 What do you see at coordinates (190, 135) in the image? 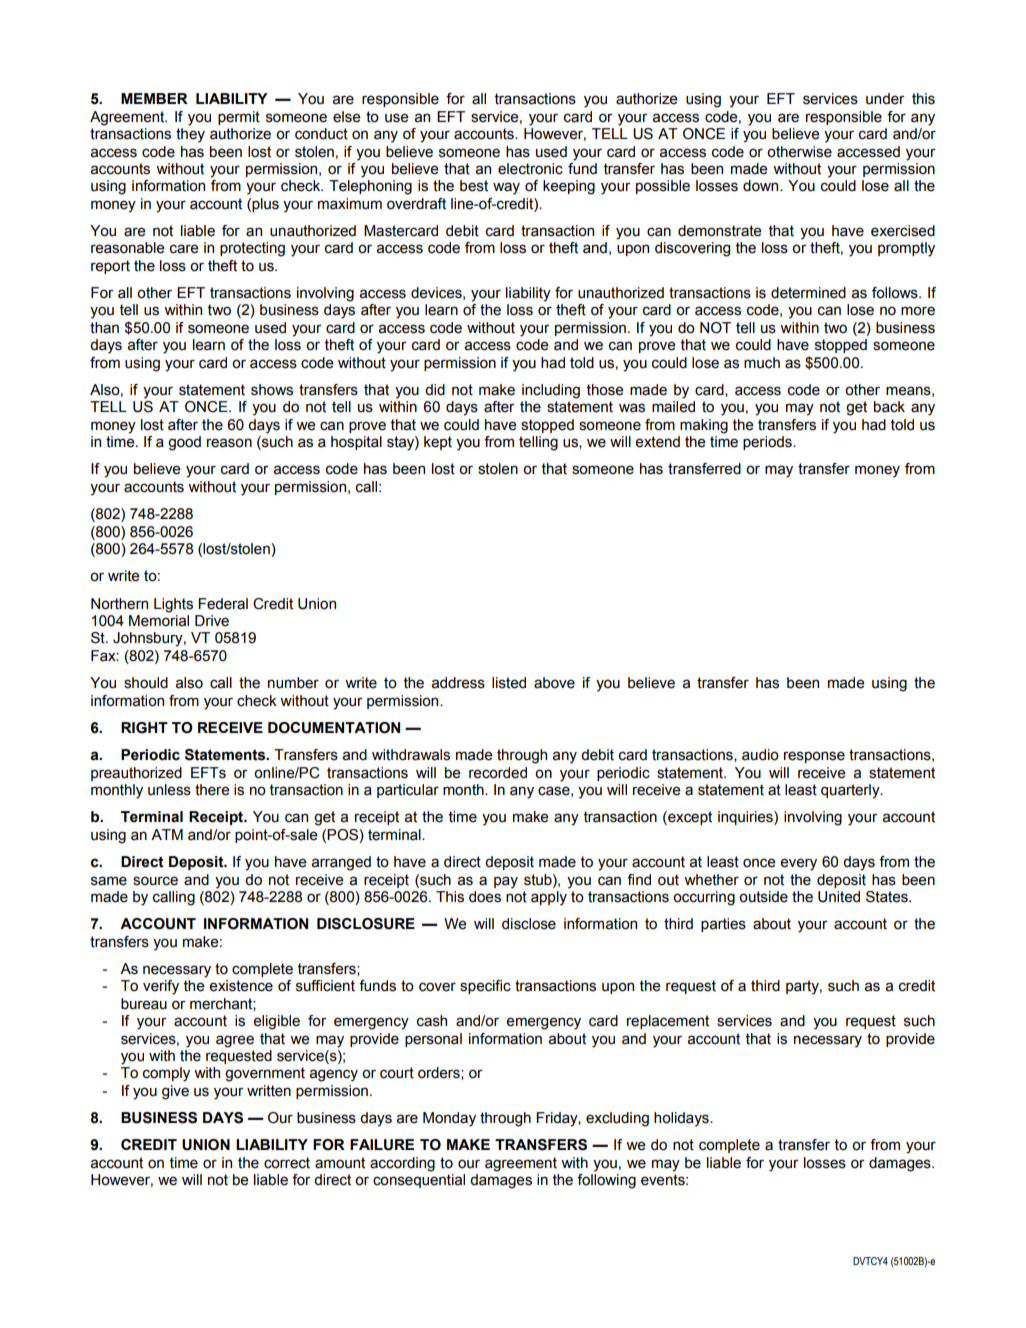
I see `they` at bounding box center [190, 135].
